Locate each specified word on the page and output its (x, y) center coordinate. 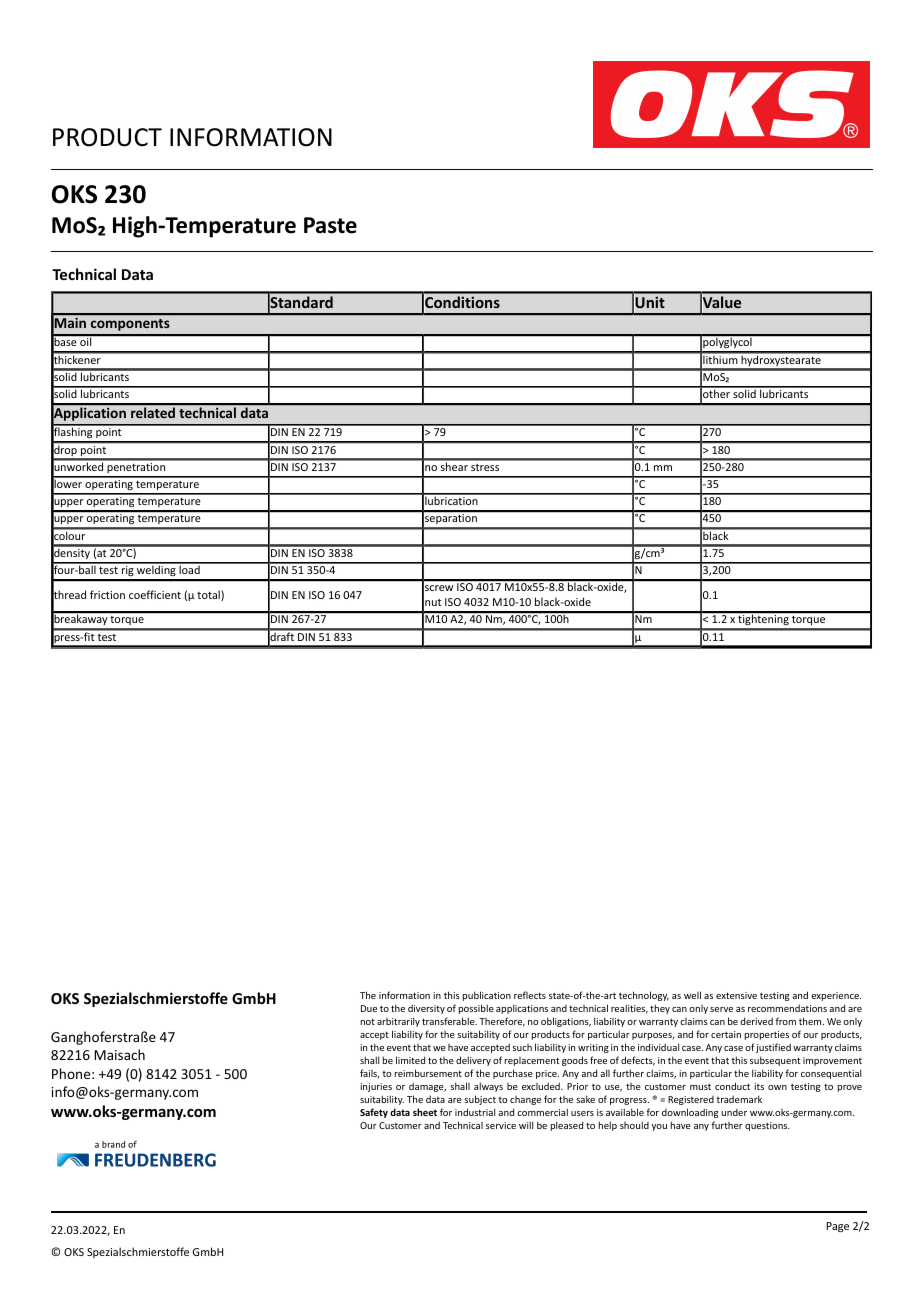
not (368, 1021)
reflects (530, 995)
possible (476, 1009)
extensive (736, 995)
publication (487, 996)
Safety (374, 1113)
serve (721, 1009)
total (209, 595)
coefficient (155, 594)
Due (369, 1008)
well (692, 995)
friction (107, 594)
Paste (330, 225)
